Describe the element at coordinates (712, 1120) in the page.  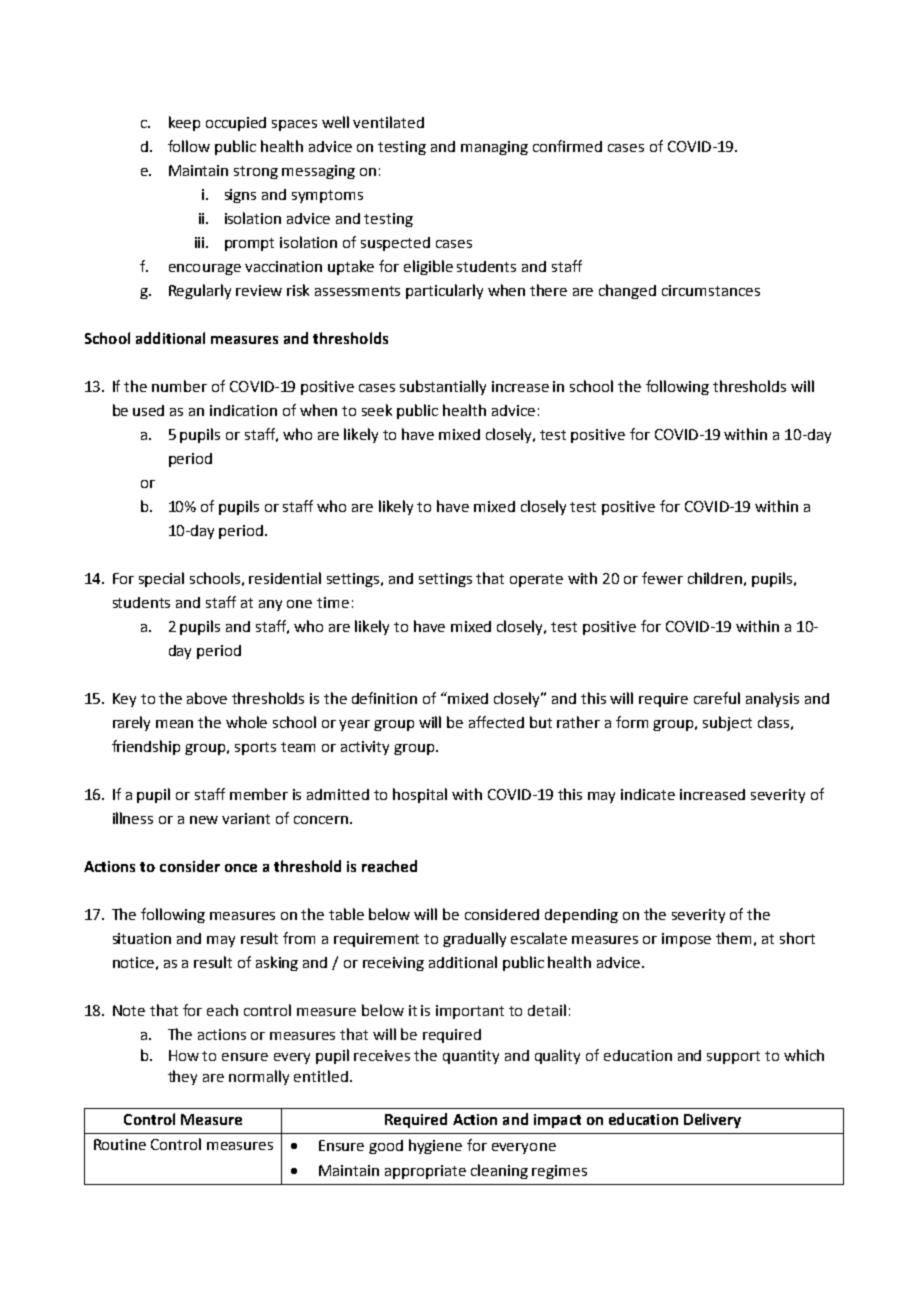
I see `Delivery` at that location.
